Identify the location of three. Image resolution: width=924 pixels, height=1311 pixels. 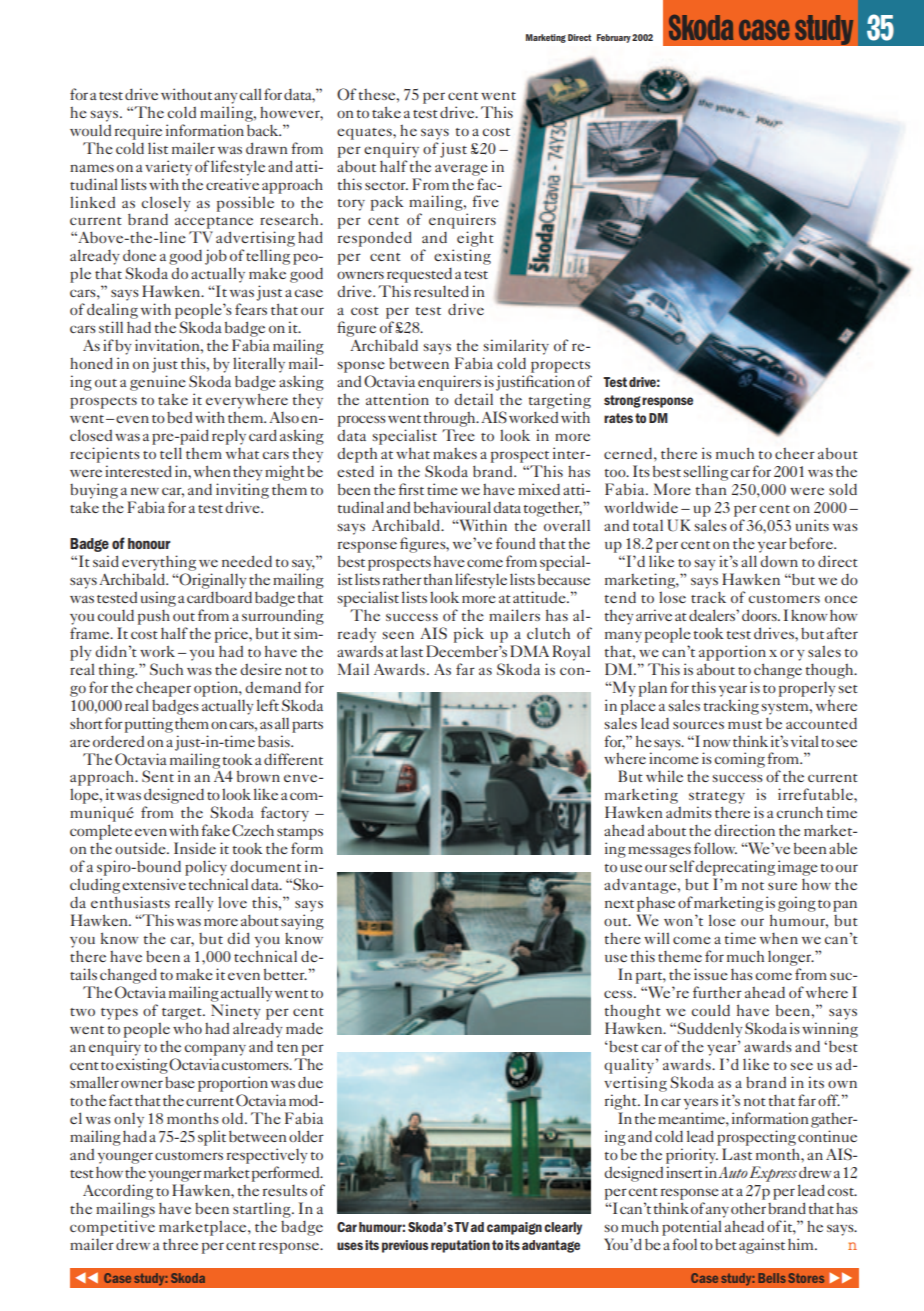
(180, 1244).
